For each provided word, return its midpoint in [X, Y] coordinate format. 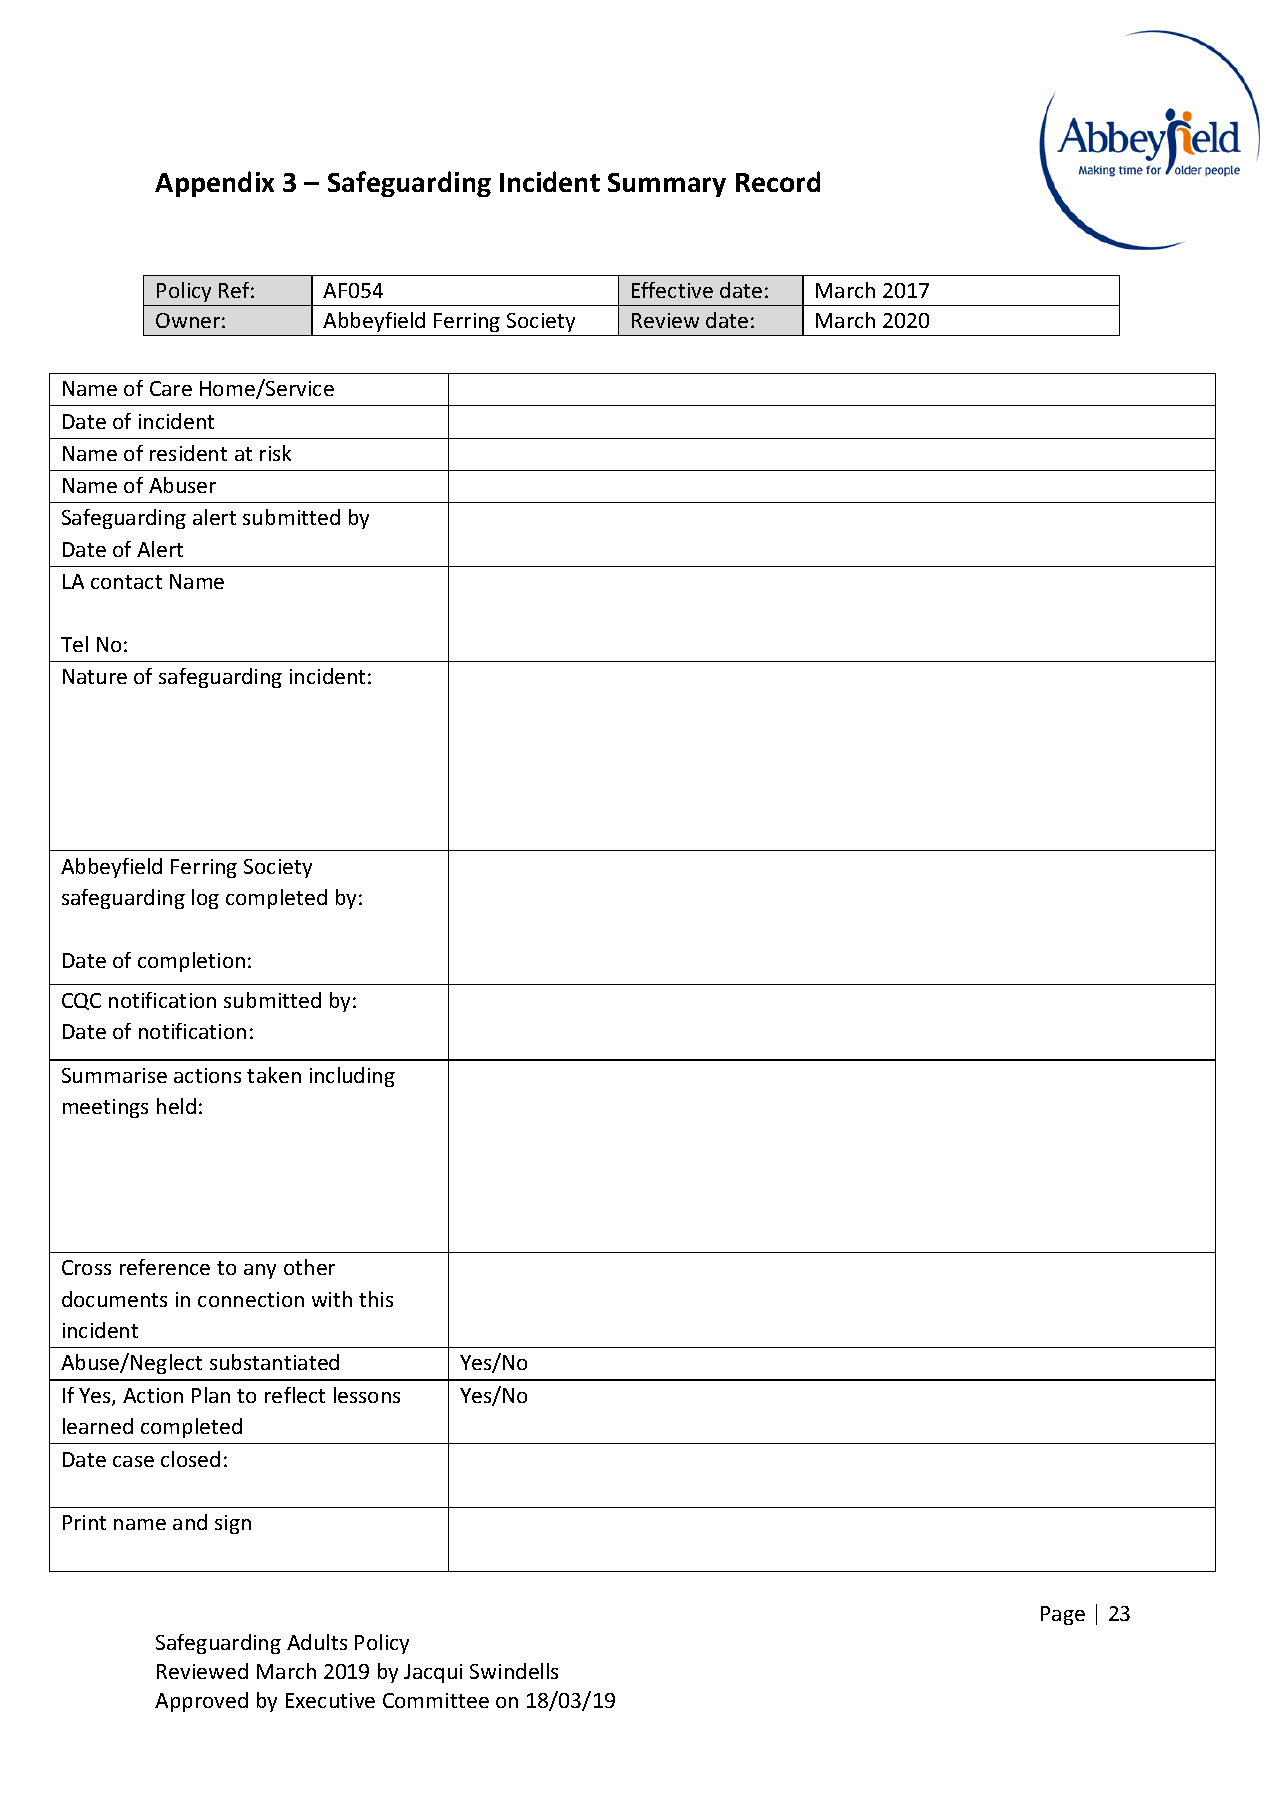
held [176, 1106]
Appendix [214, 184]
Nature [95, 676]
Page [1063, 1615]
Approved [201, 1702]
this [376, 1299]
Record [778, 181]
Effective [672, 290]
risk [275, 453]
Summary [667, 185]
